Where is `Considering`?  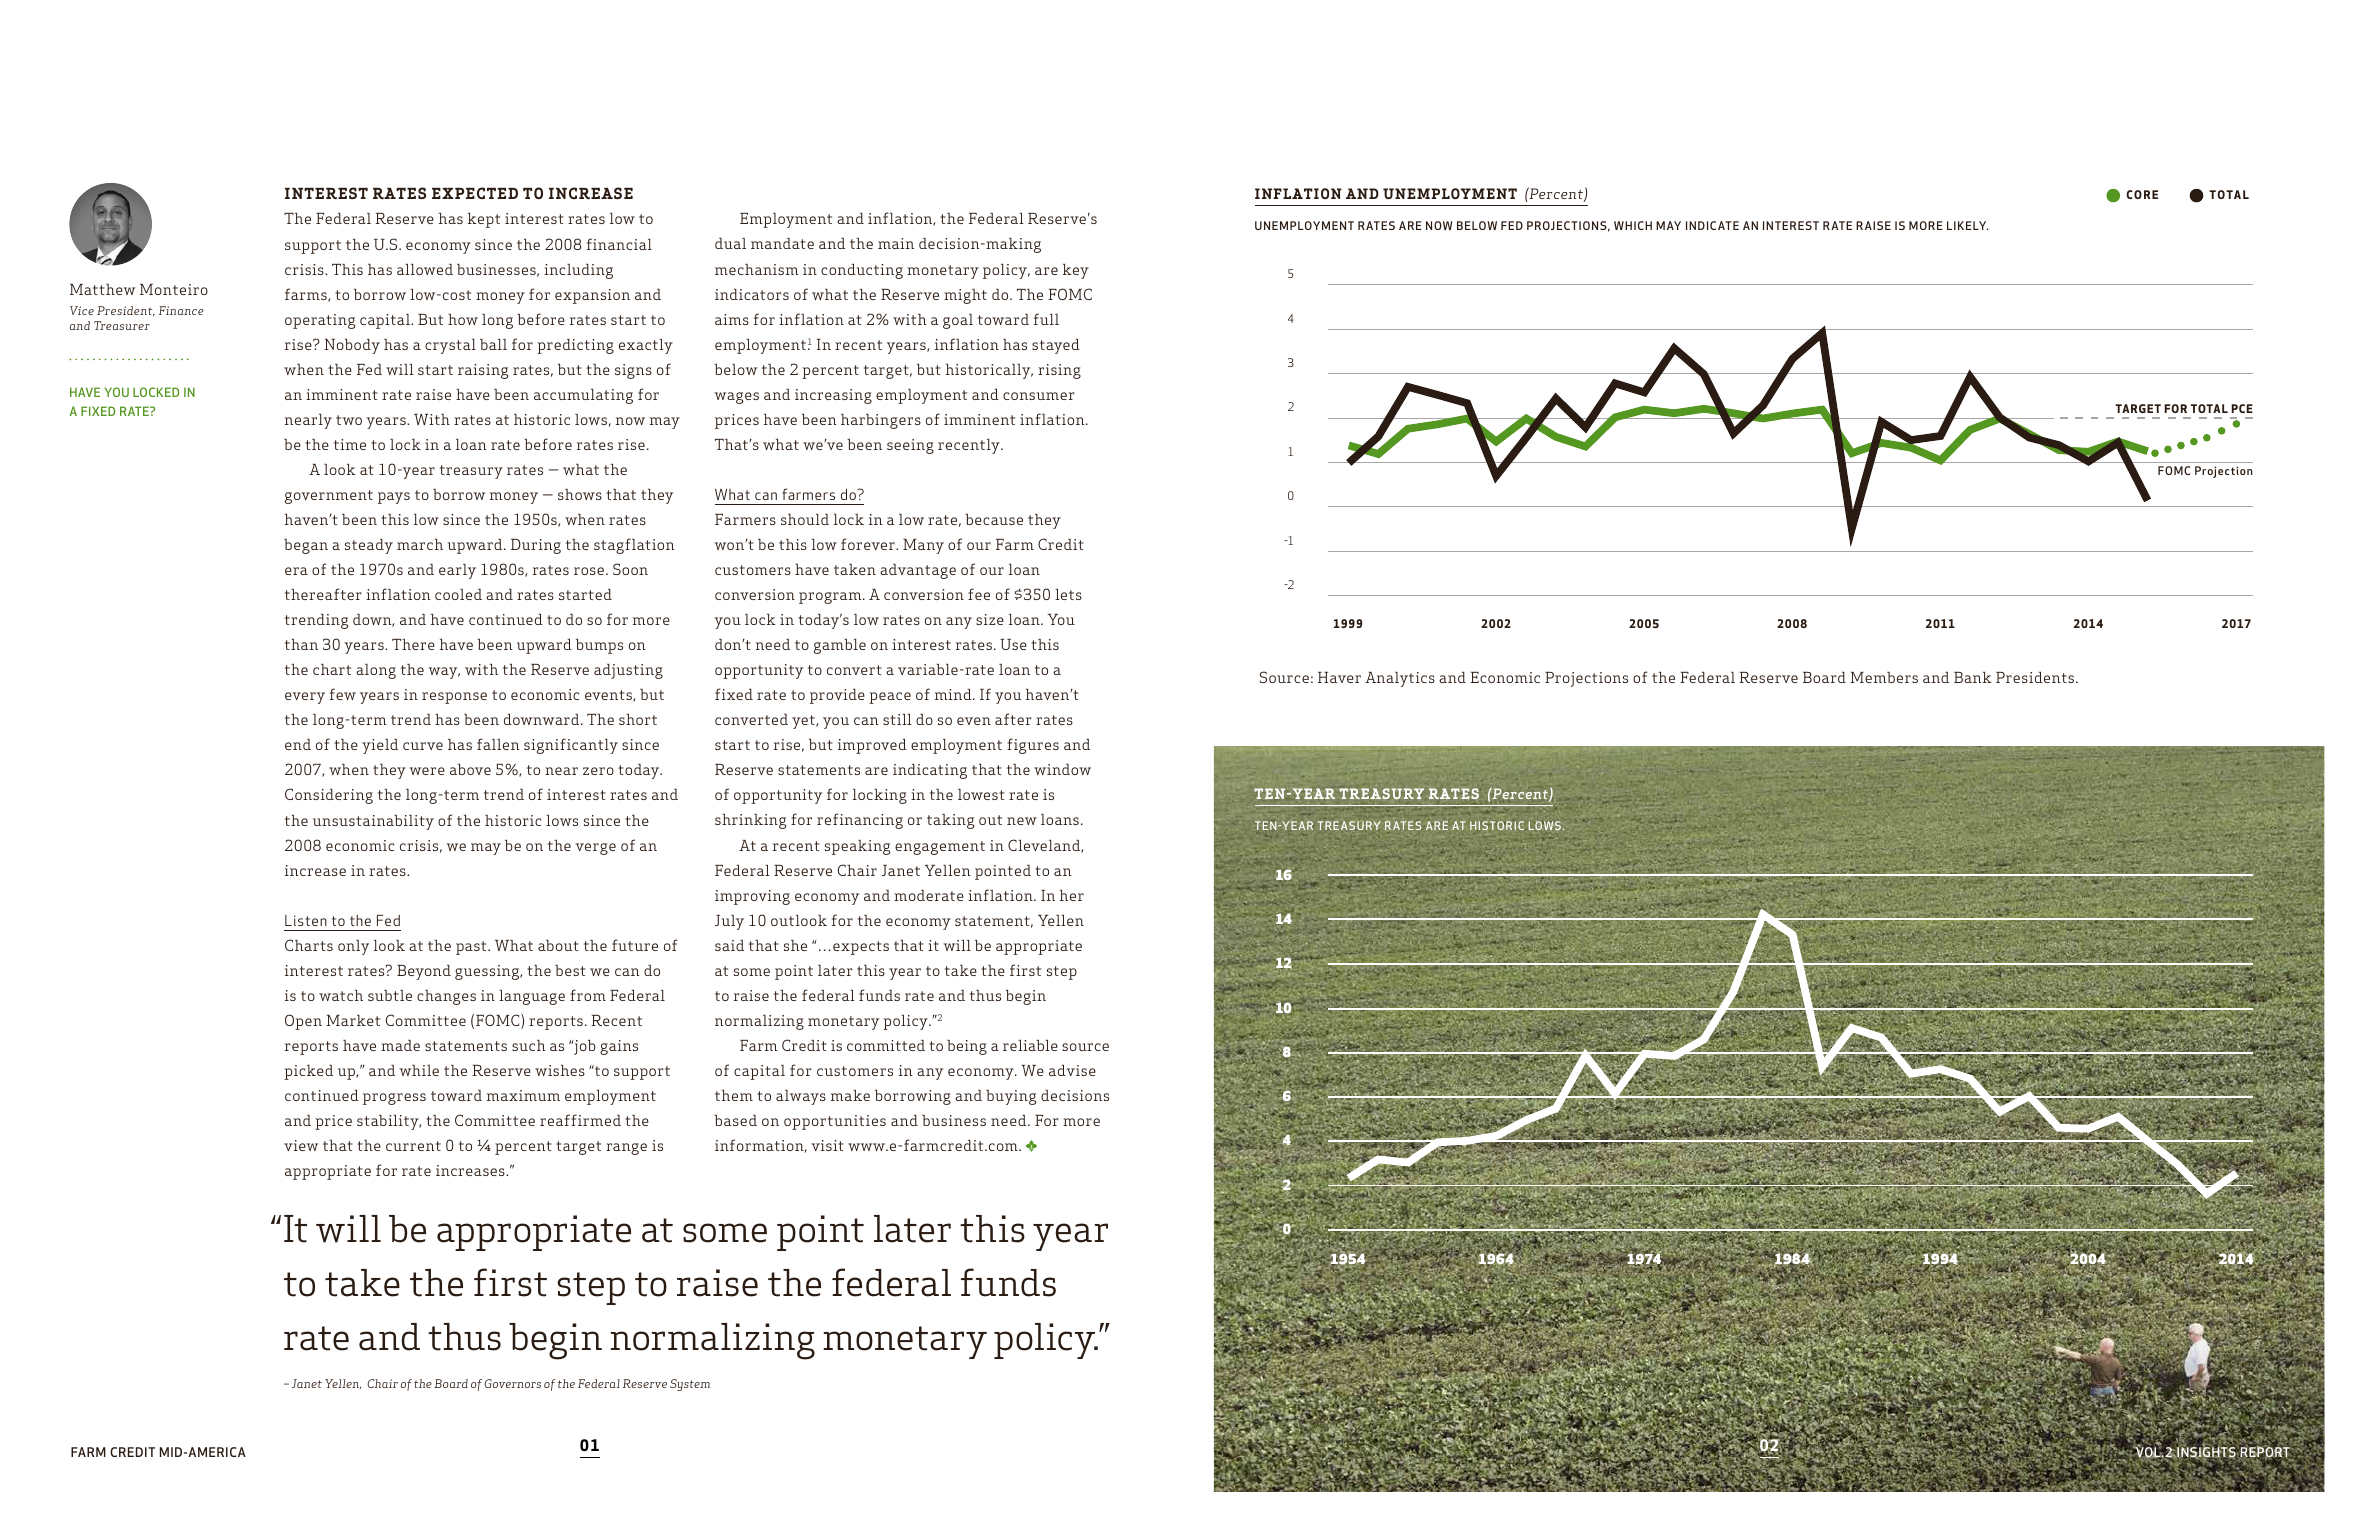 Considering is located at coordinates (329, 796).
